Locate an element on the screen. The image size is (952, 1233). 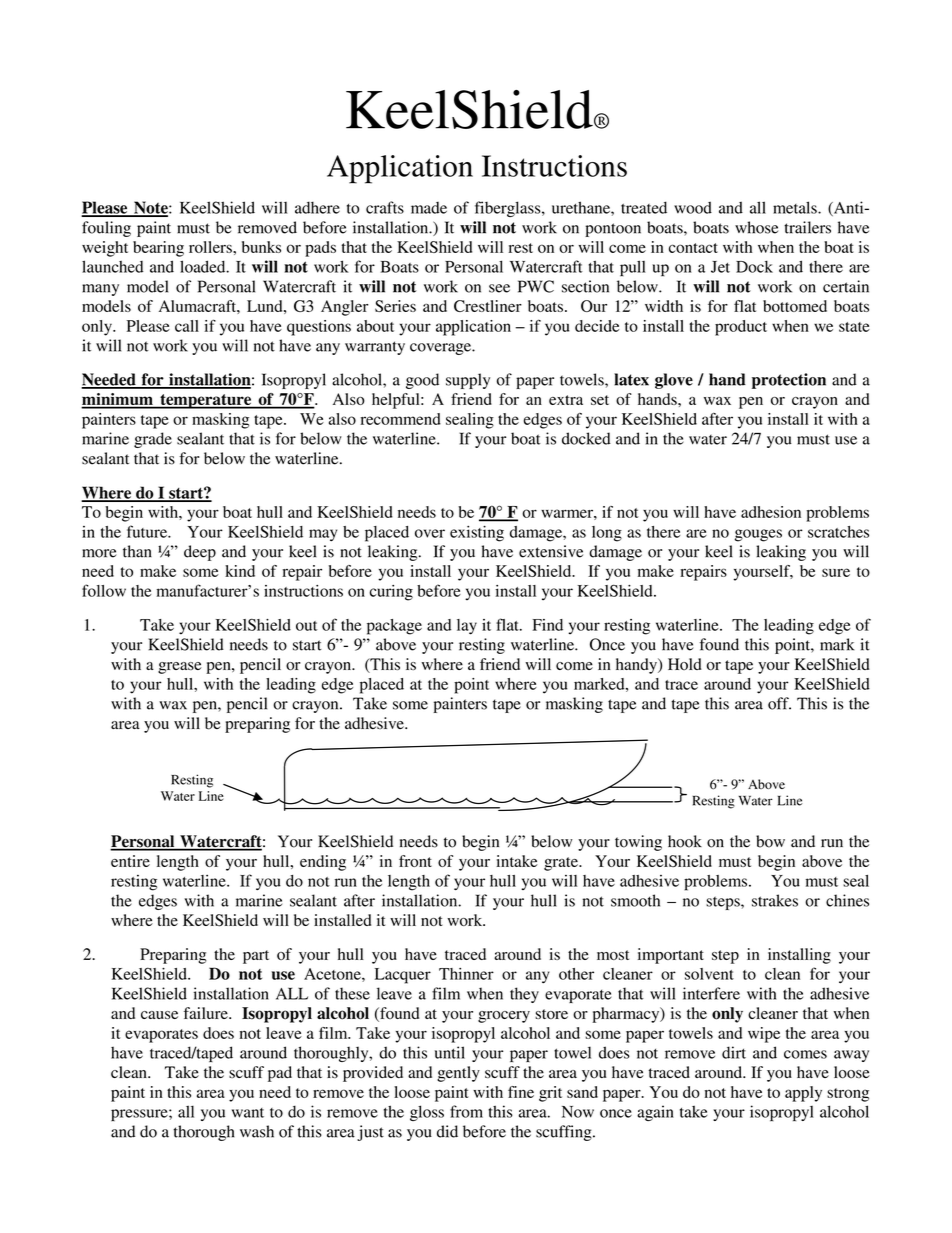
front is located at coordinates (415, 861).
